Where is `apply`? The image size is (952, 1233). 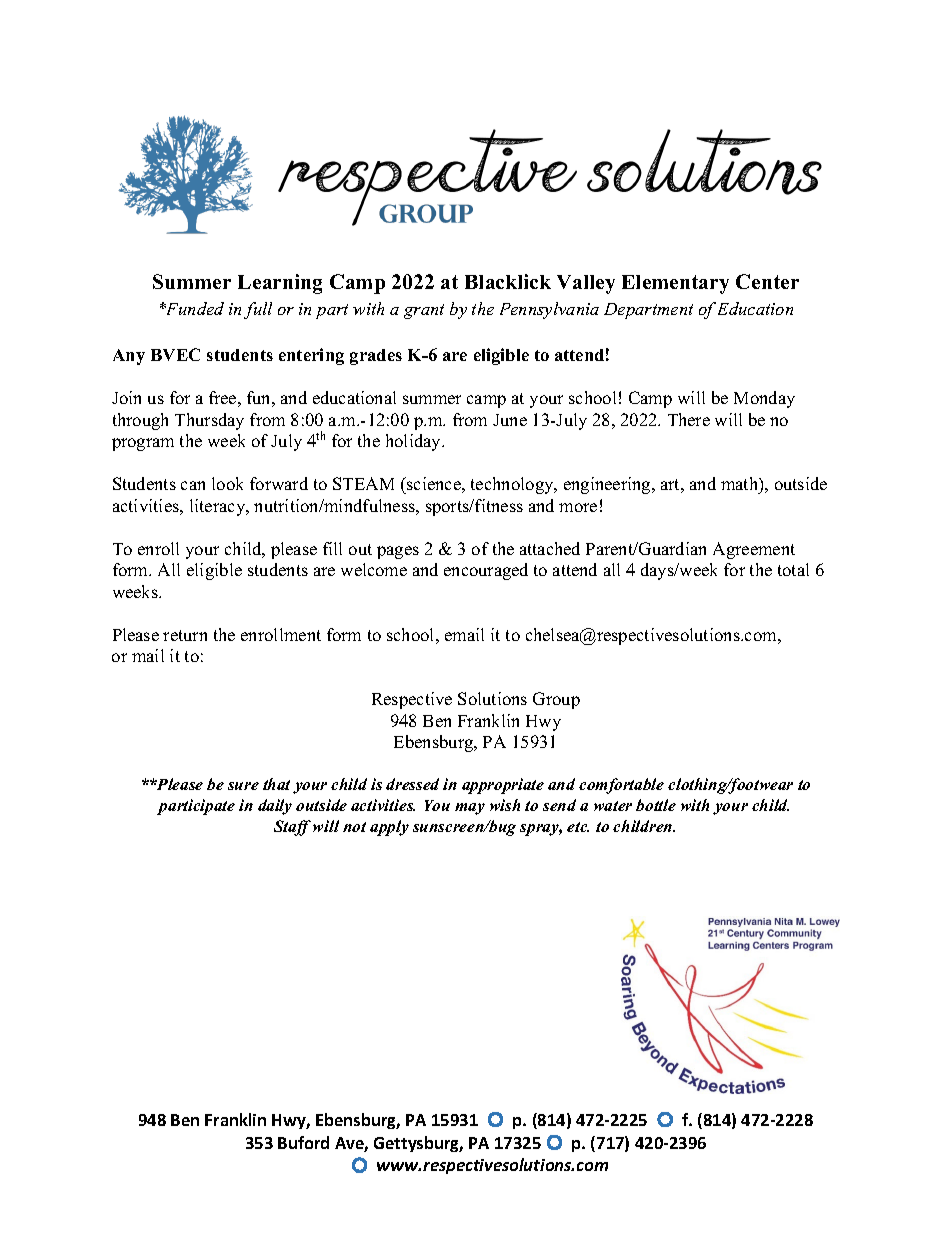
apply is located at coordinates (389, 828).
